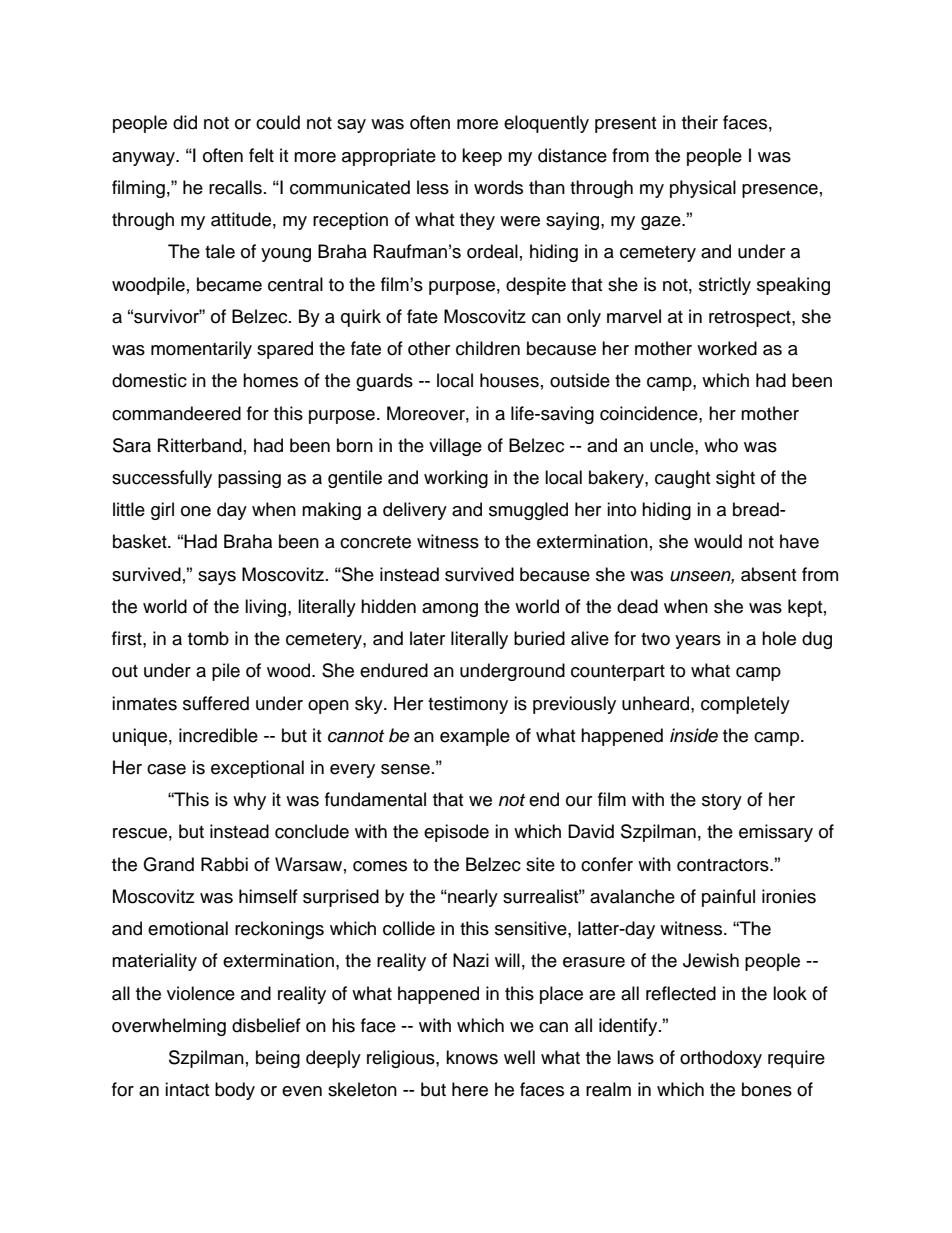 The width and height of the image is (952, 1233). I want to click on suffered, so click(216, 703).
